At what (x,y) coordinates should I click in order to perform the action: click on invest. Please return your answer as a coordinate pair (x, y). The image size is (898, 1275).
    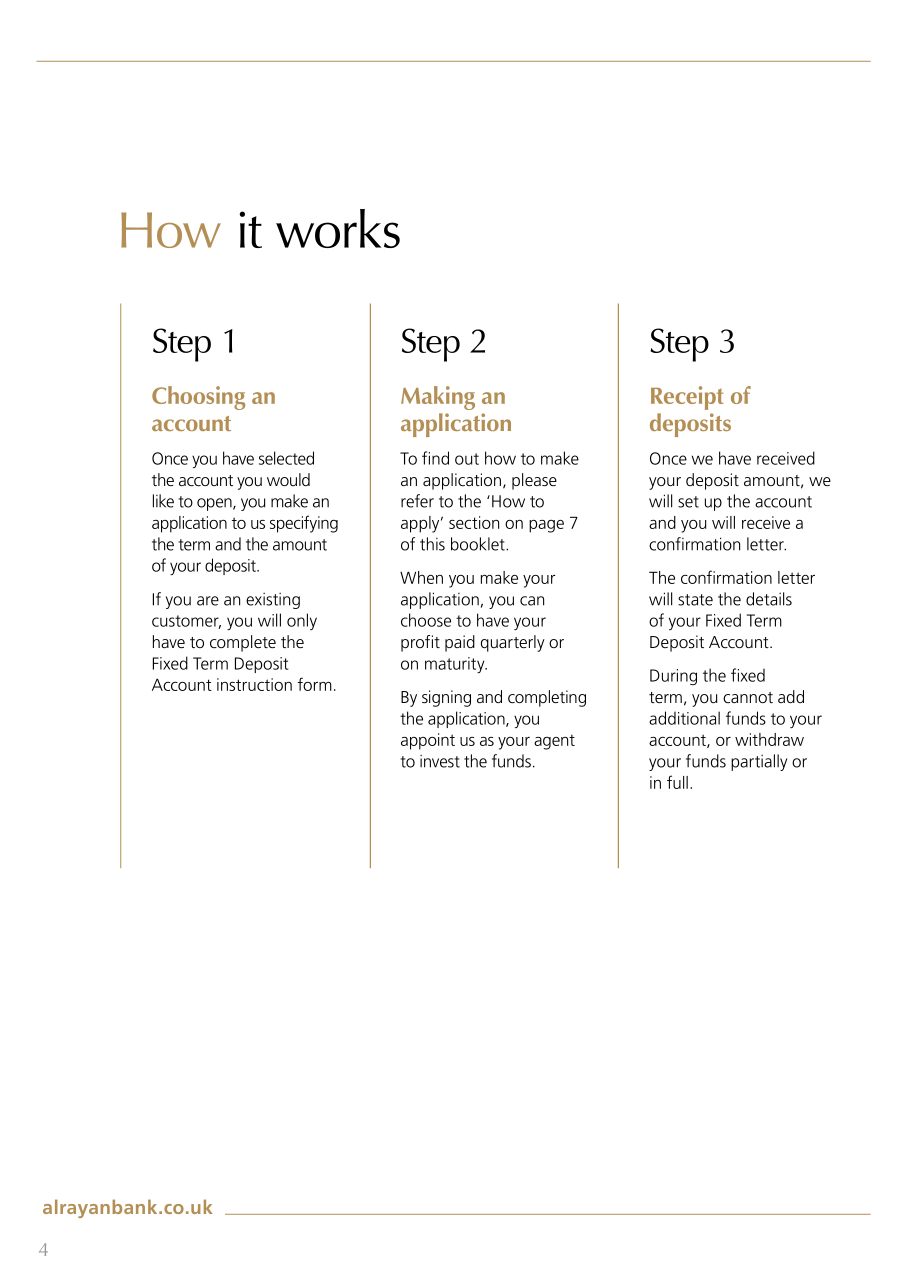
    Looking at the image, I should click on (440, 761).
